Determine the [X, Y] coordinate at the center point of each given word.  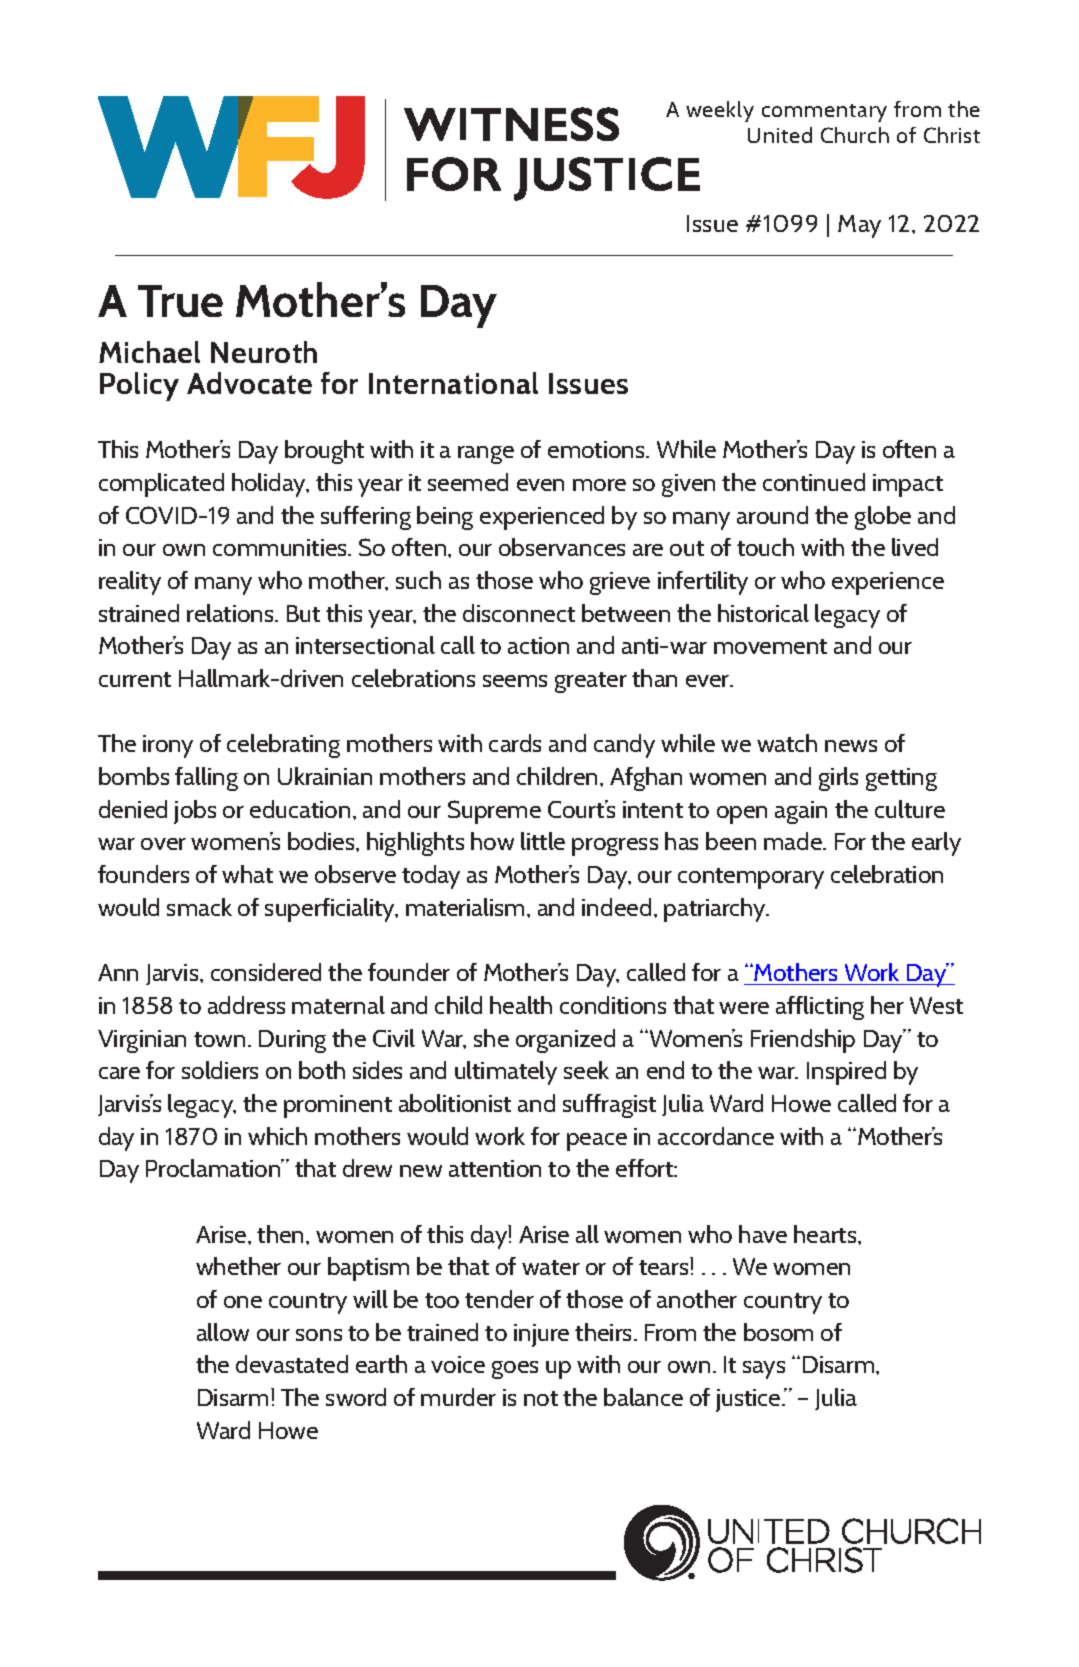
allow [223, 1332]
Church [855, 135]
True [180, 301]
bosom [778, 1332]
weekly [720, 111]
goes [515, 1370]
